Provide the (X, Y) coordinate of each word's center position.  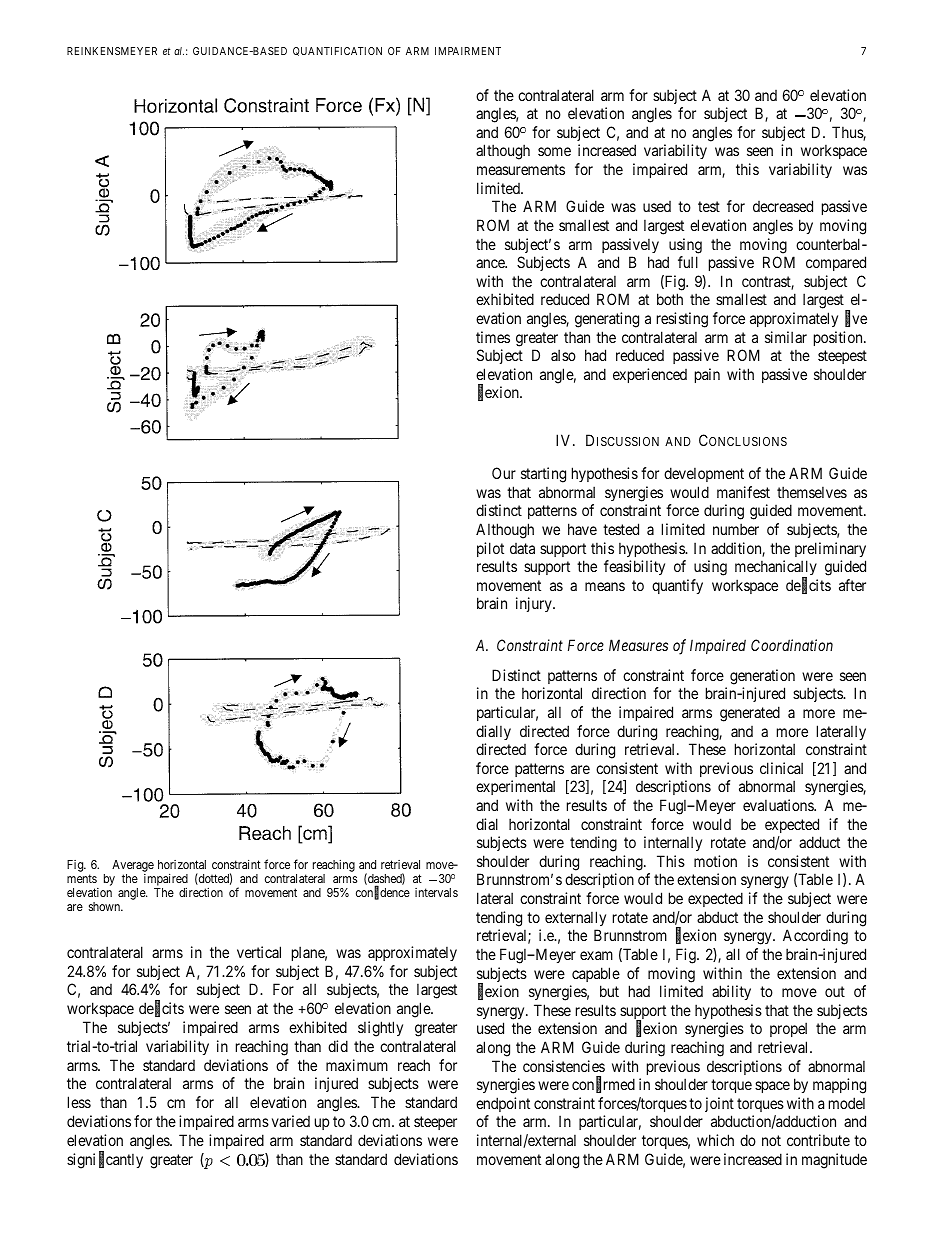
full (688, 262)
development (704, 474)
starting (543, 475)
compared (836, 263)
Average (133, 867)
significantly (105, 1160)
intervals (436, 892)
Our (504, 473)
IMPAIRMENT (468, 51)
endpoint (503, 1104)
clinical (781, 768)
